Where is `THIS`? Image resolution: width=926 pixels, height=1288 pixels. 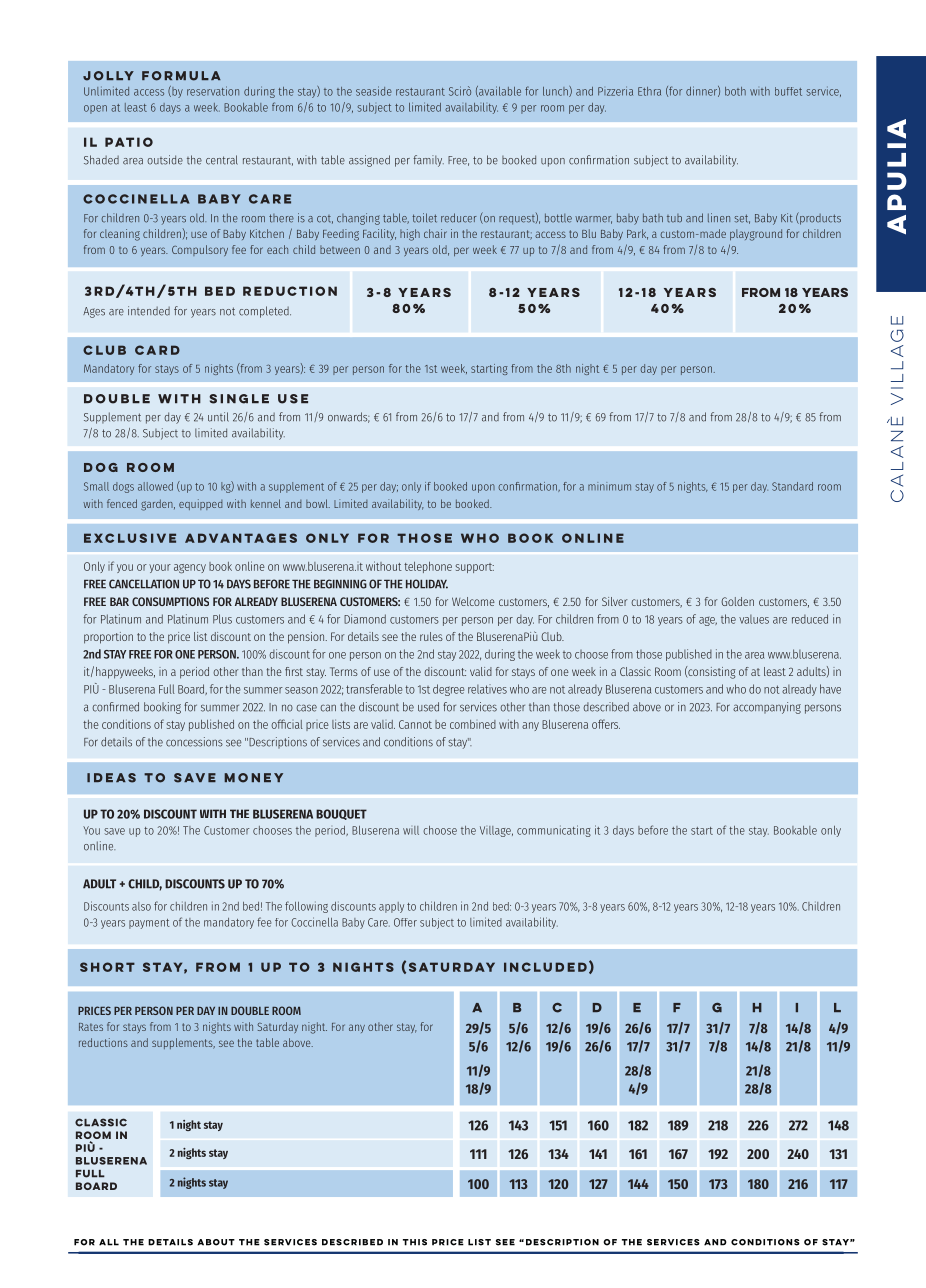
THIS is located at coordinates (415, 1242).
